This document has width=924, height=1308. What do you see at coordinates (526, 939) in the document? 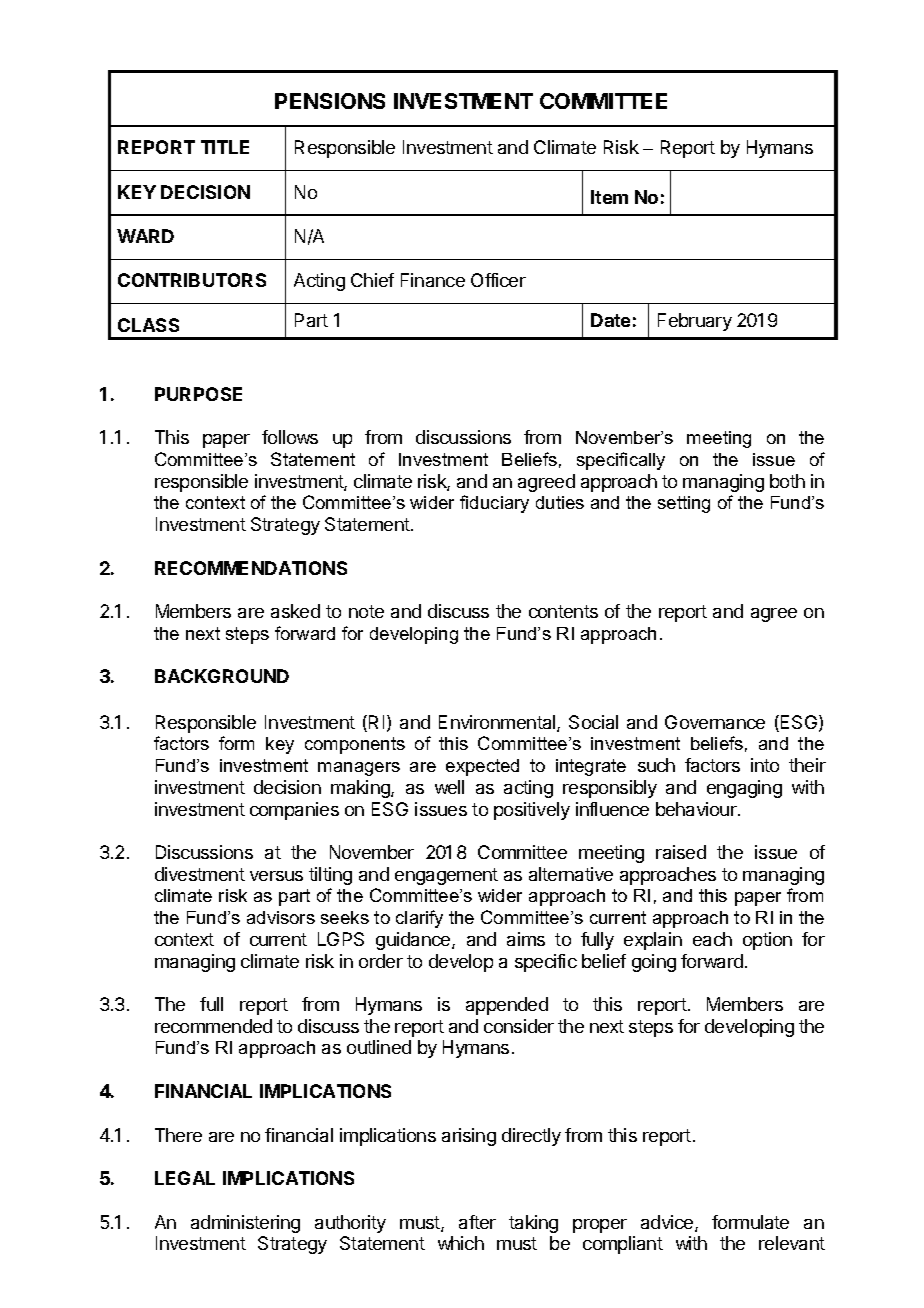
I see `aims` at bounding box center [526, 939].
